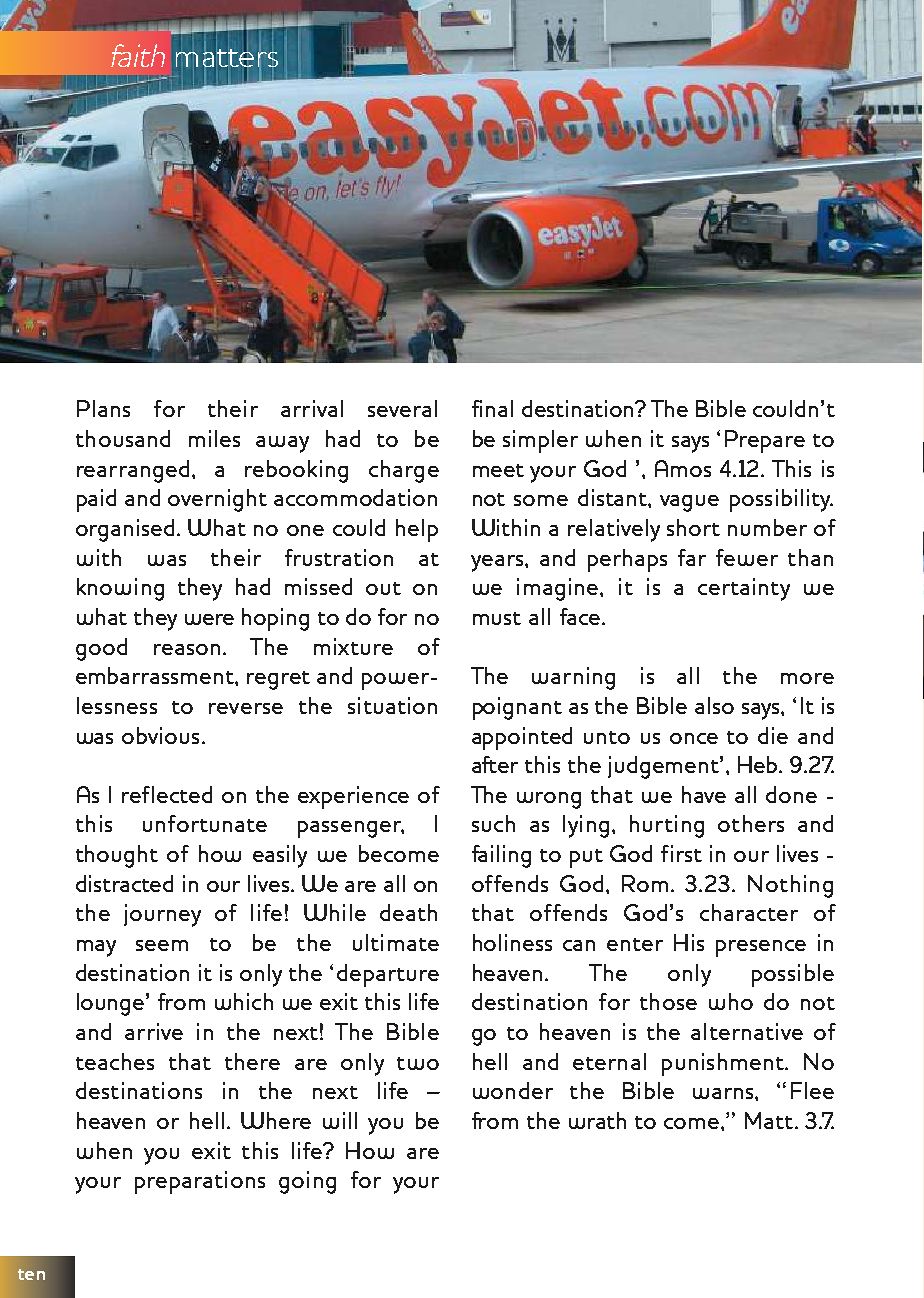 The height and width of the screenshot is (1298, 924). I want to click on wrath, so click(597, 1120).
